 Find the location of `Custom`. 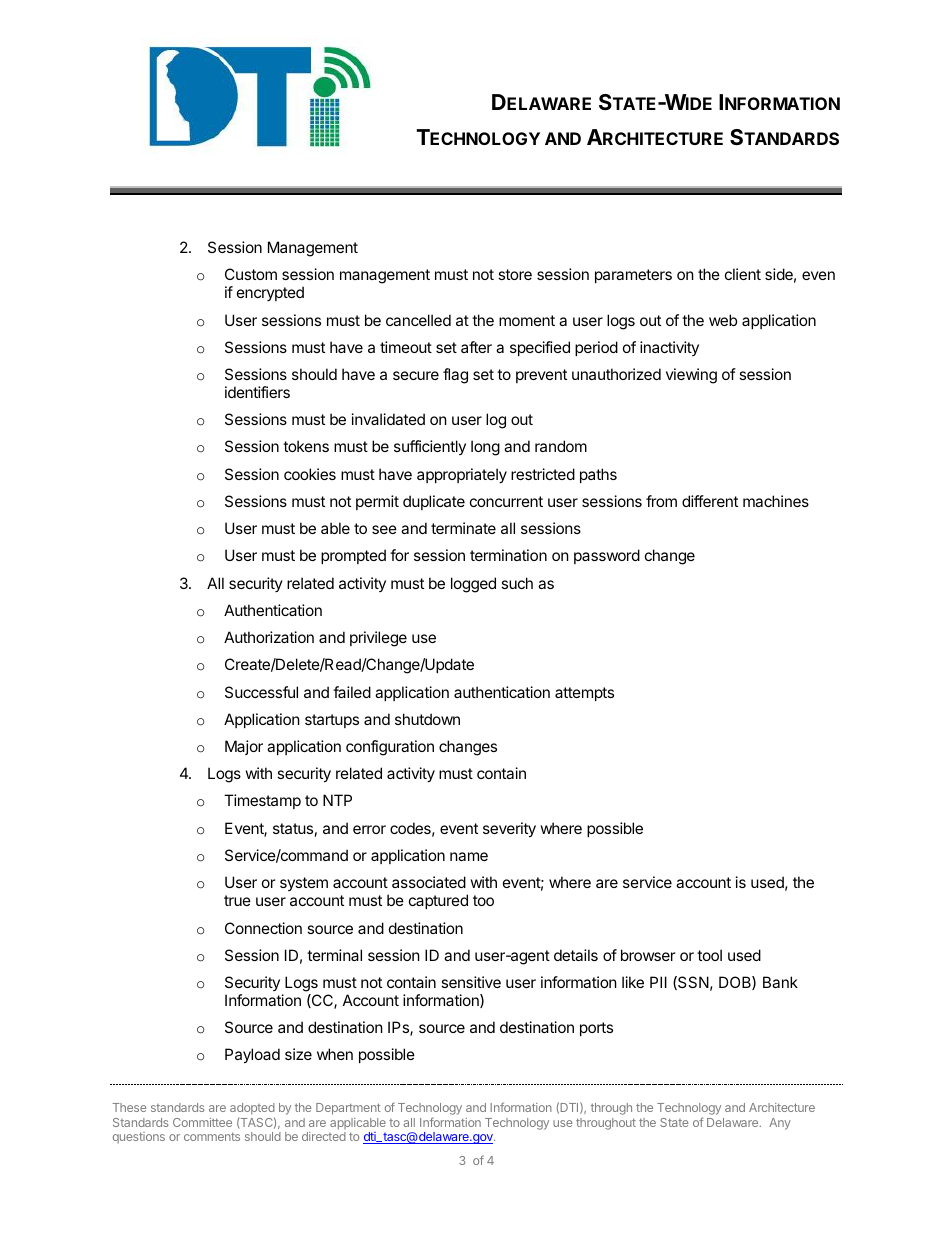

Custom is located at coordinates (251, 274).
